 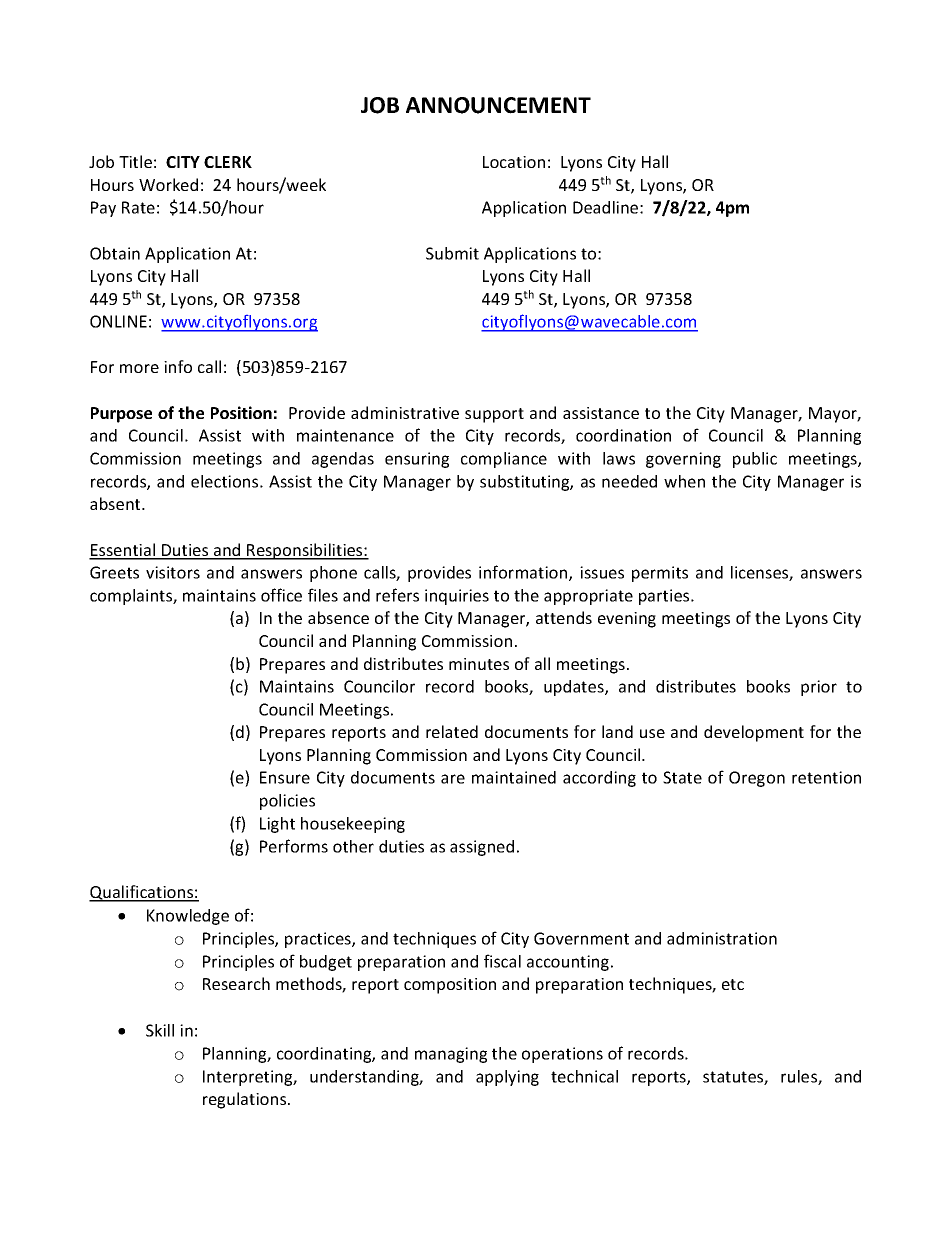 What do you see at coordinates (451, 1055) in the document?
I see `managing` at bounding box center [451, 1055].
